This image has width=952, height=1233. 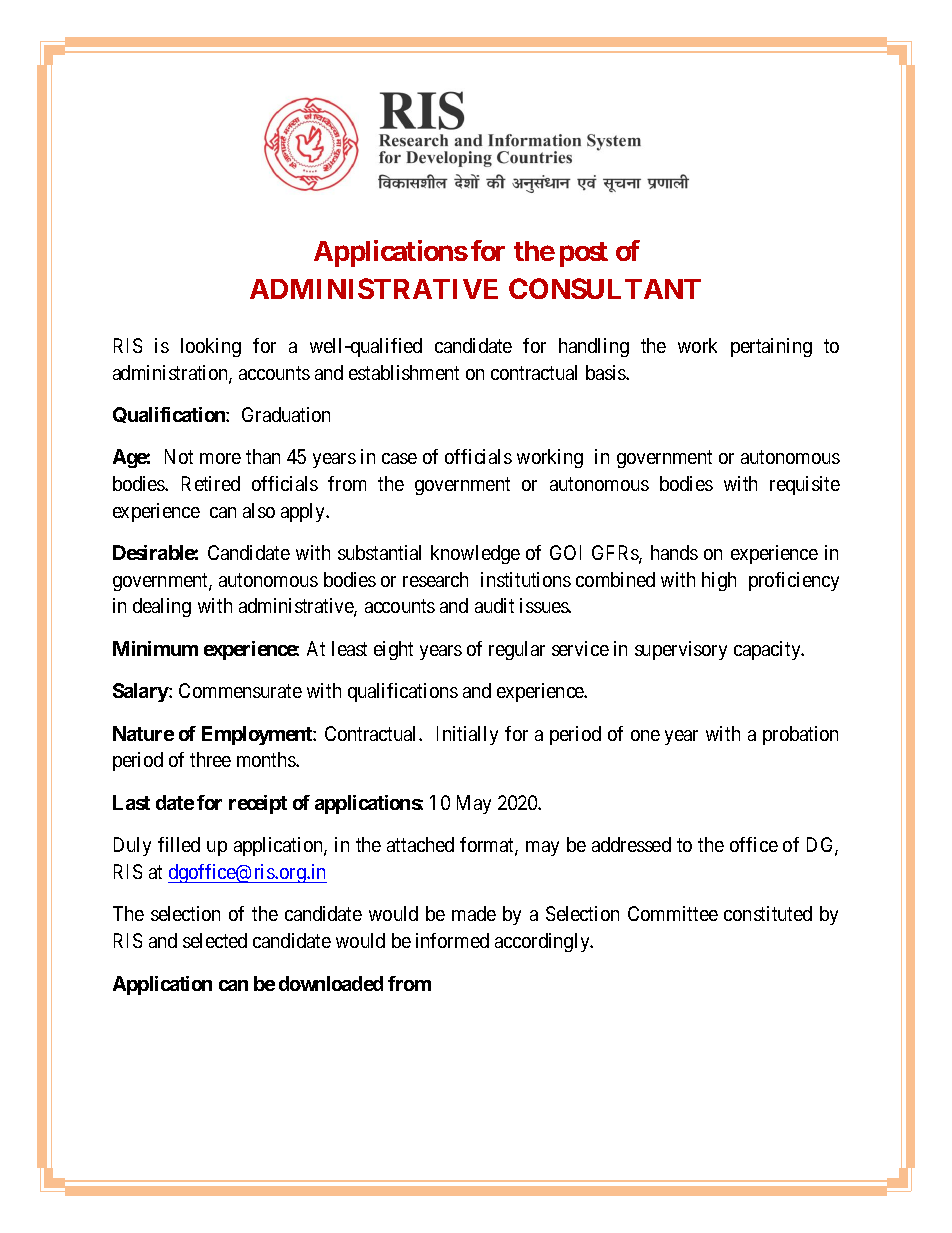 What do you see at coordinates (211, 347) in the image?
I see `looking` at bounding box center [211, 347].
